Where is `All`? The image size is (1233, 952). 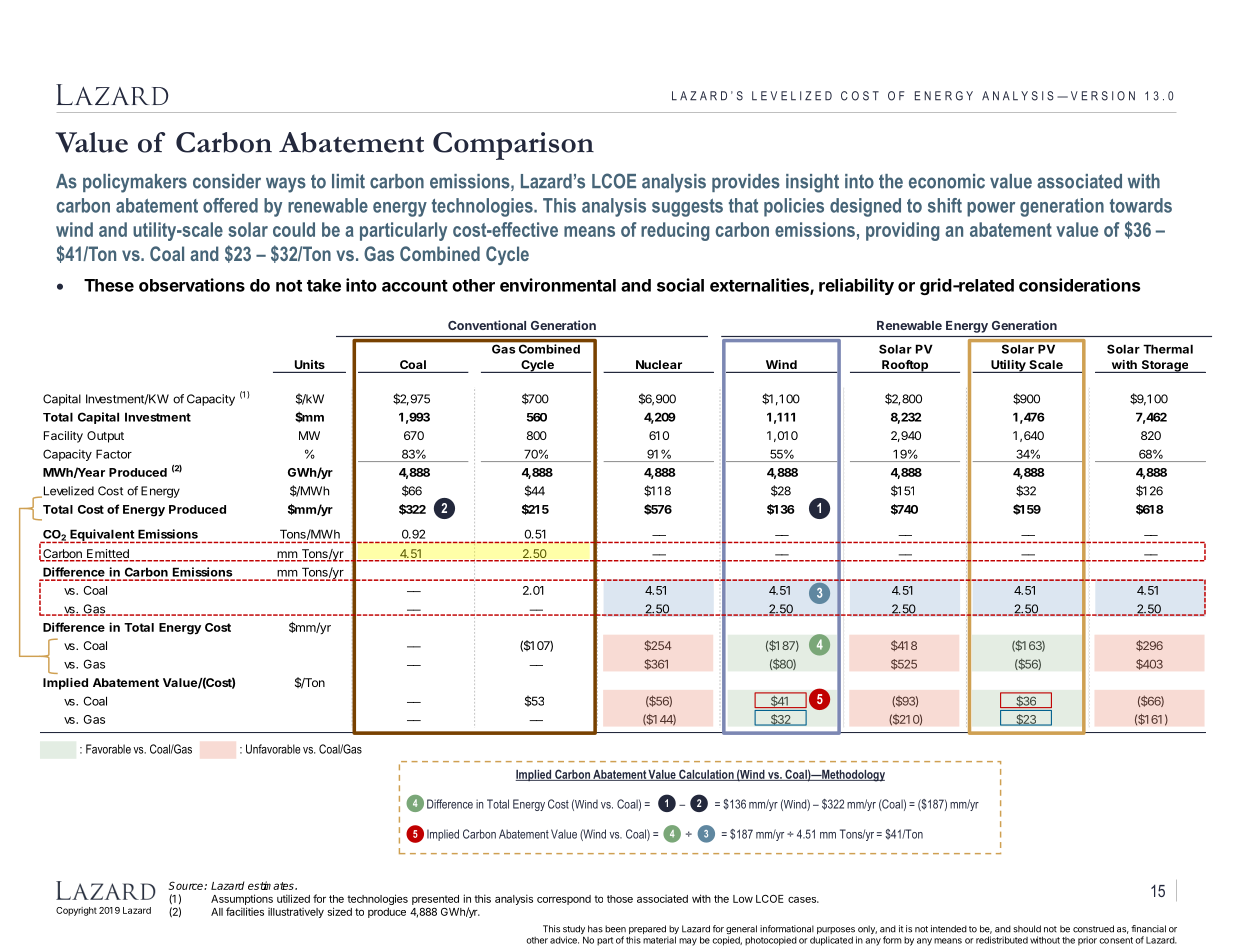 All is located at coordinates (217, 912).
